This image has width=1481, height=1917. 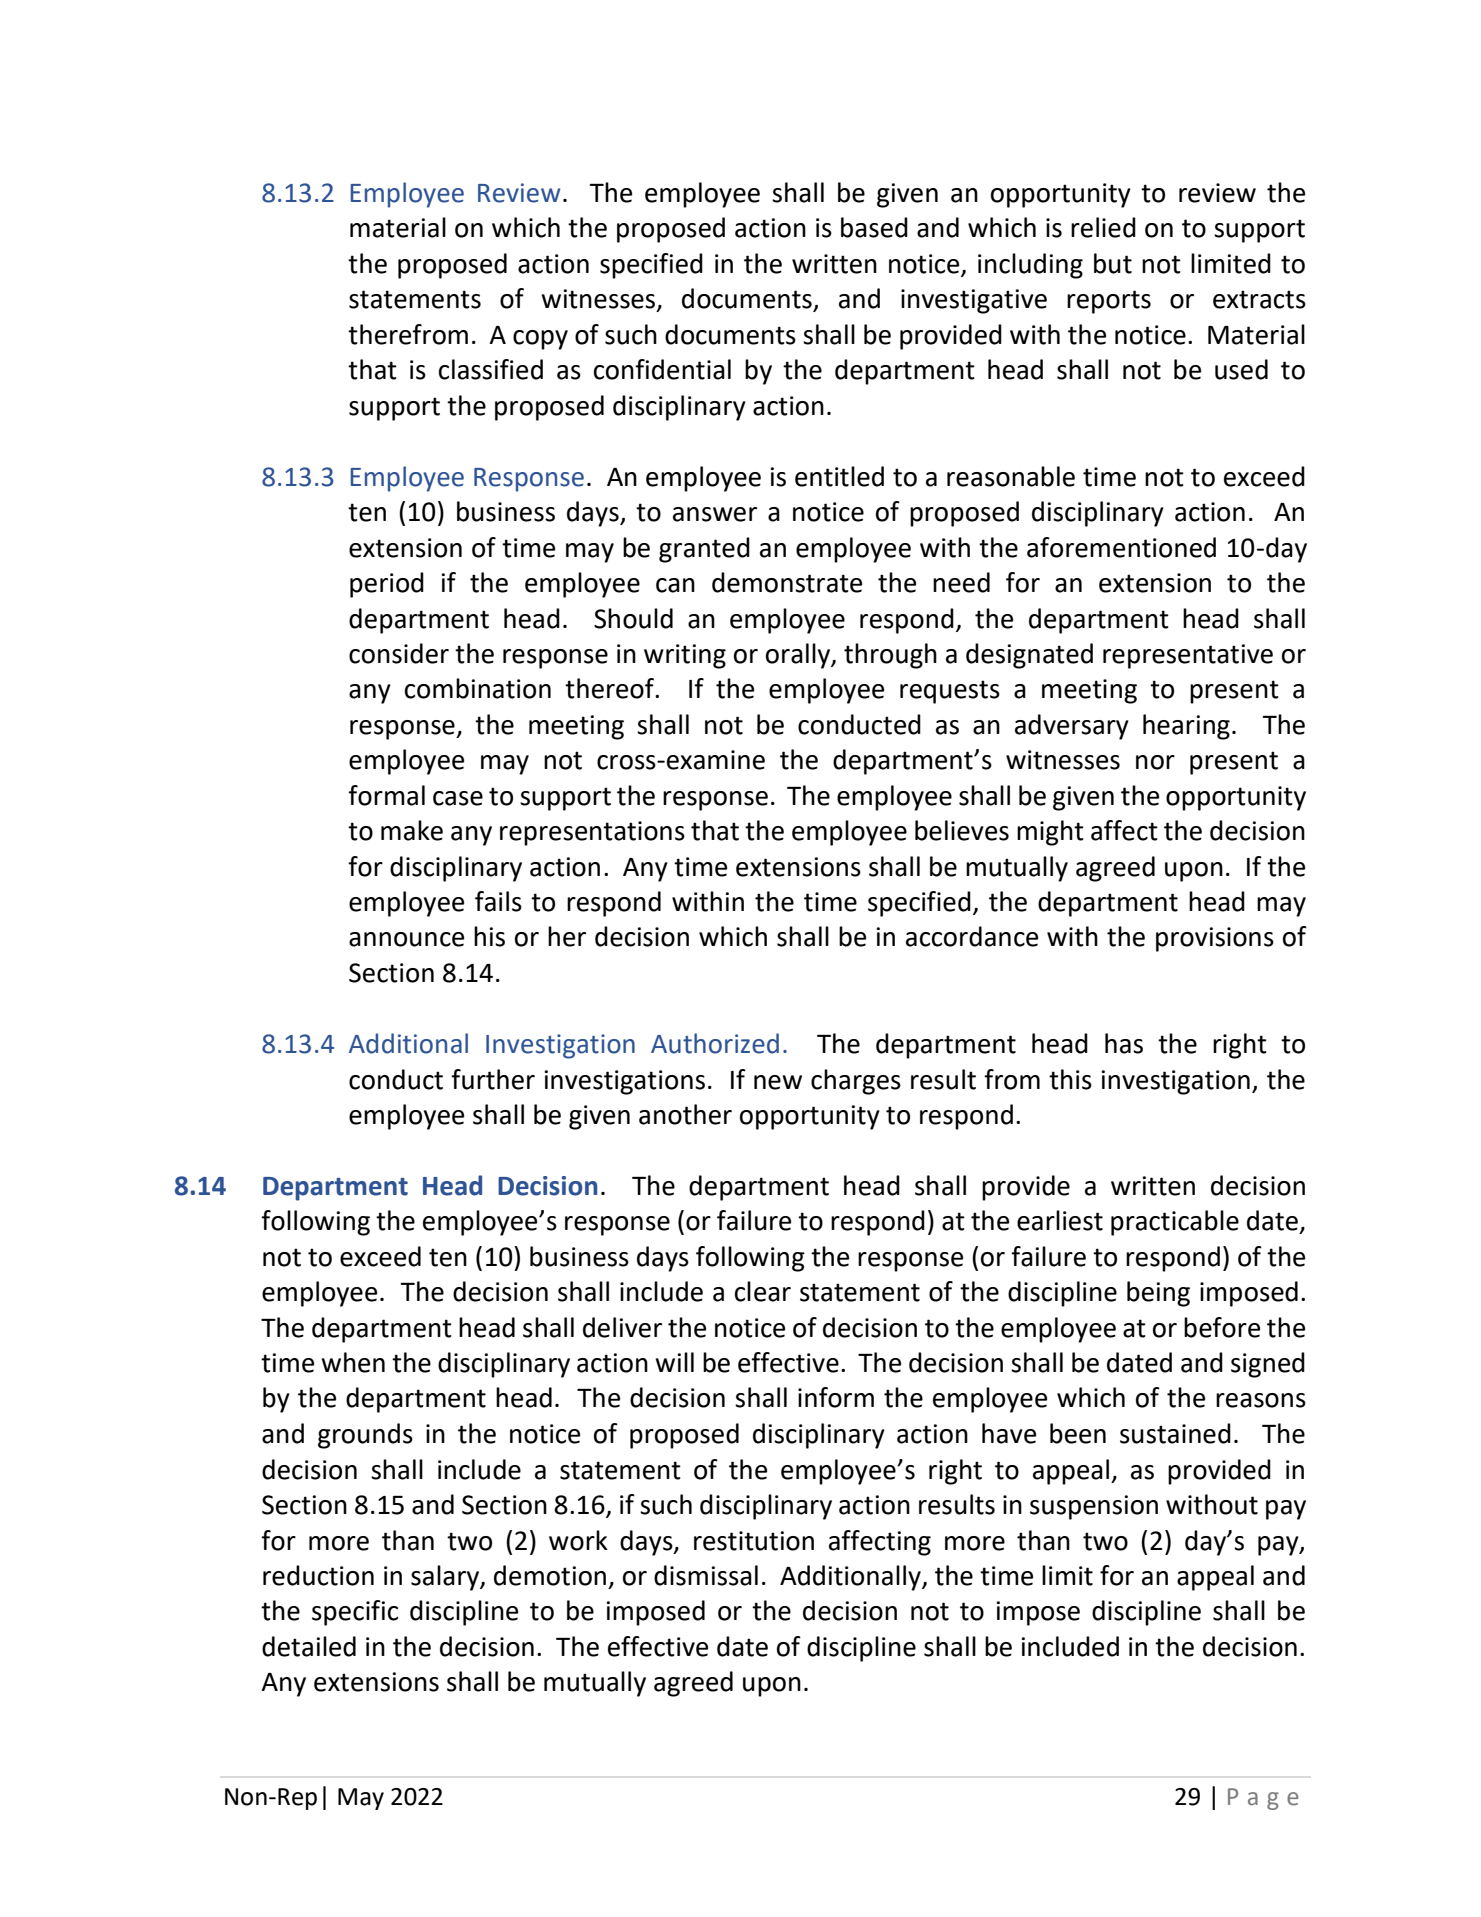 What do you see at coordinates (1113, 263) in the image?
I see `but` at bounding box center [1113, 263].
